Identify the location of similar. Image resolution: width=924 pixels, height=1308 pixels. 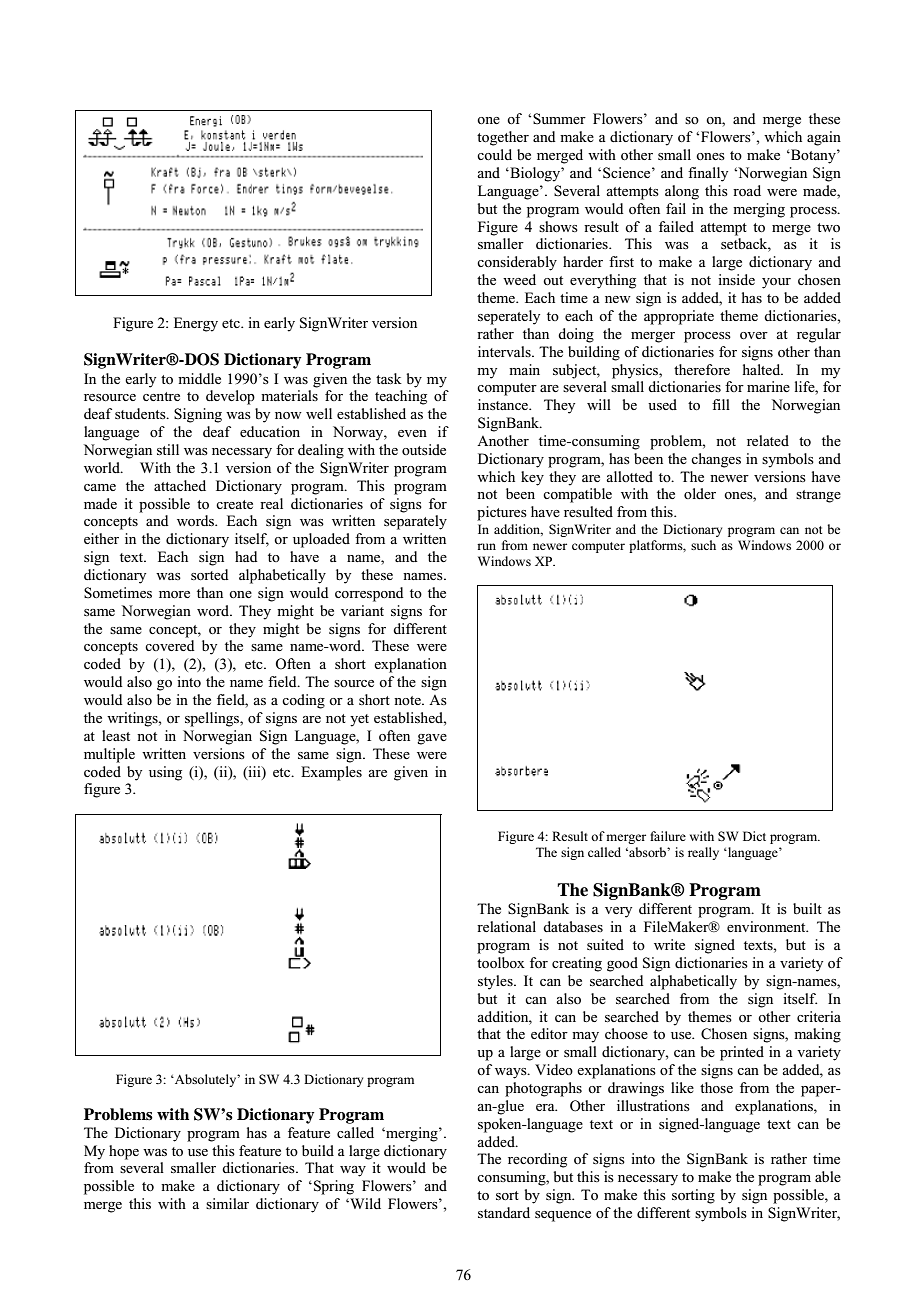
(227, 1203).
